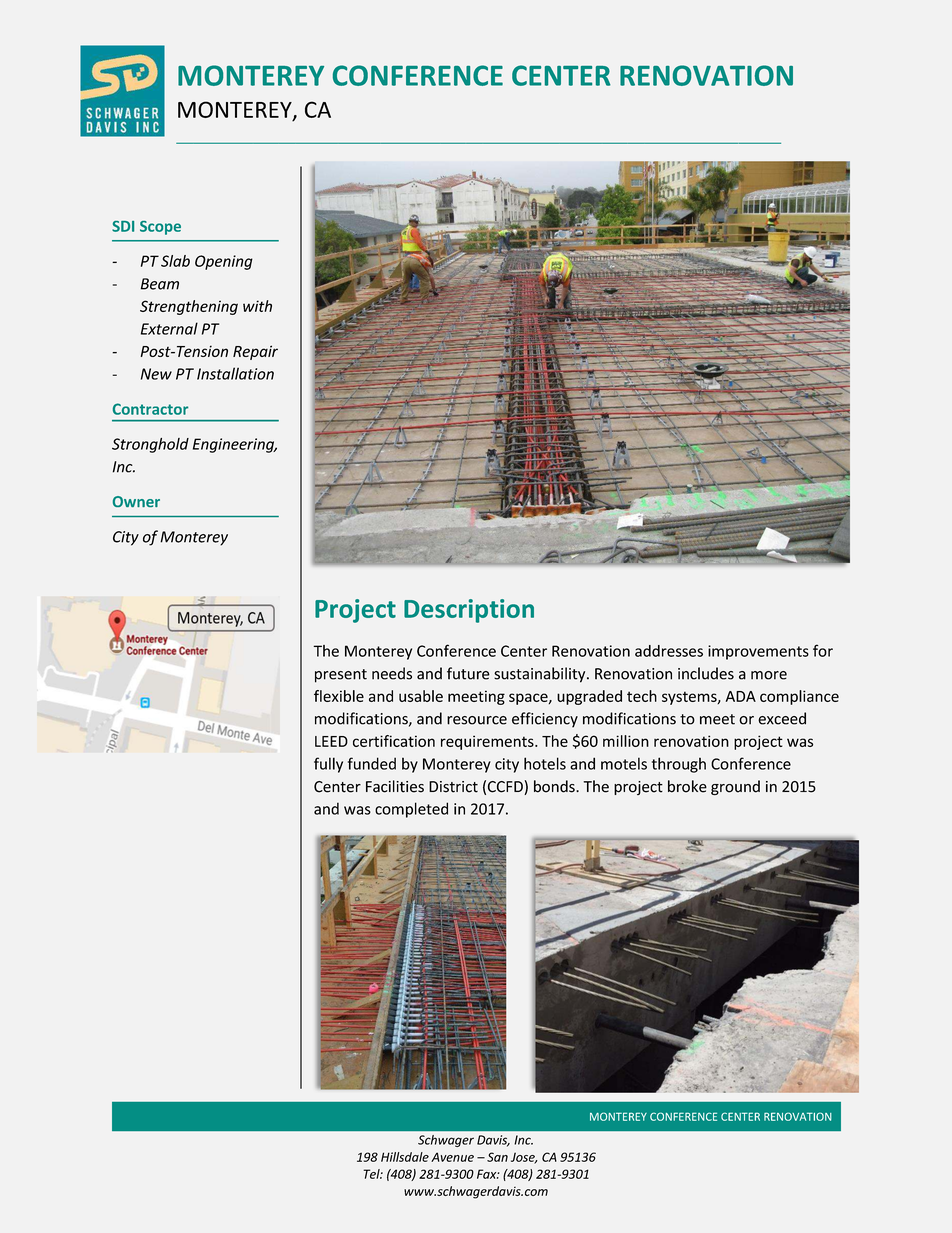 The image size is (952, 1233). What do you see at coordinates (255, 352) in the image?
I see `Repair` at bounding box center [255, 352].
